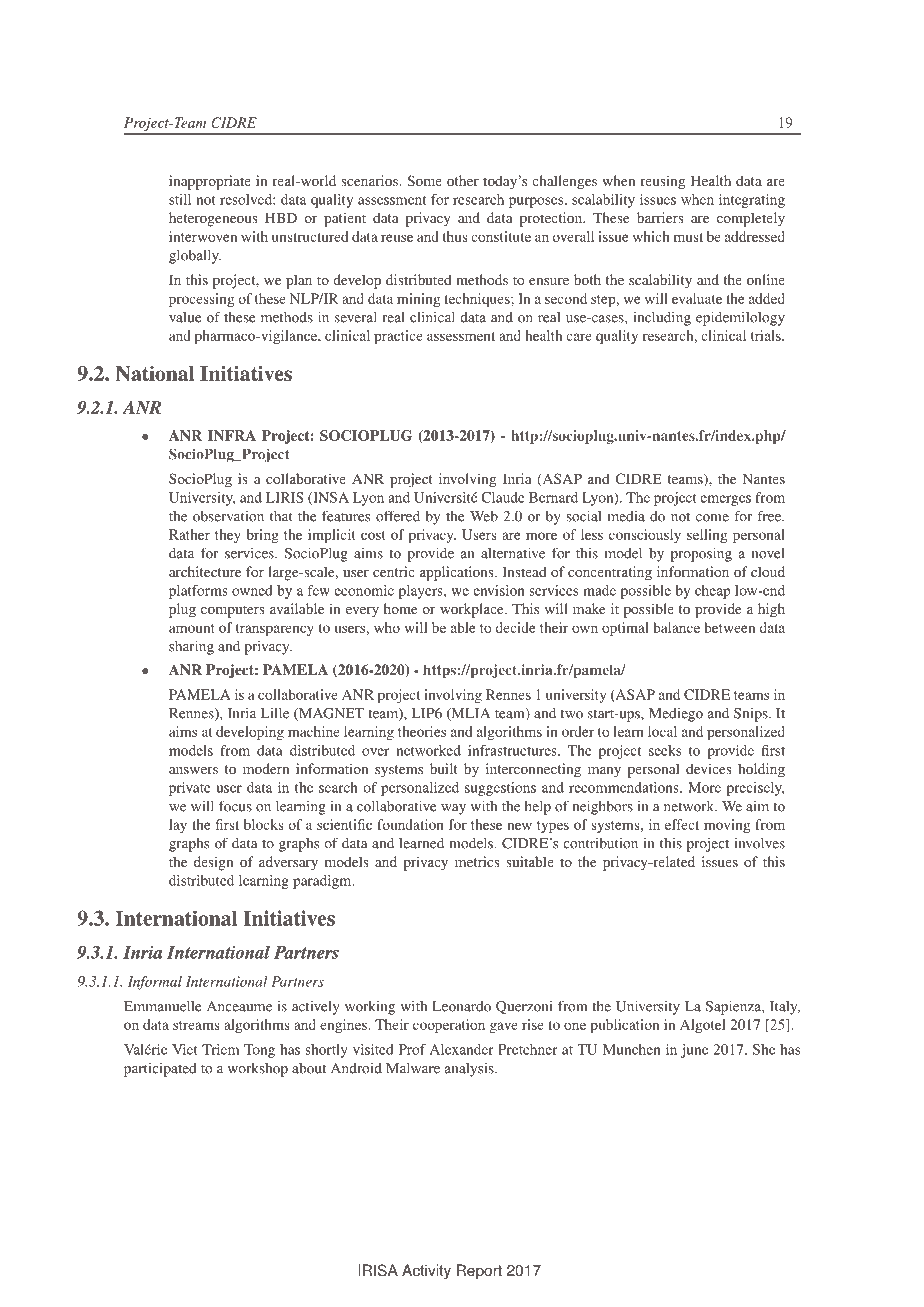 This screenshot has width=924, height=1307. I want to click on june, so click(694, 1051).
